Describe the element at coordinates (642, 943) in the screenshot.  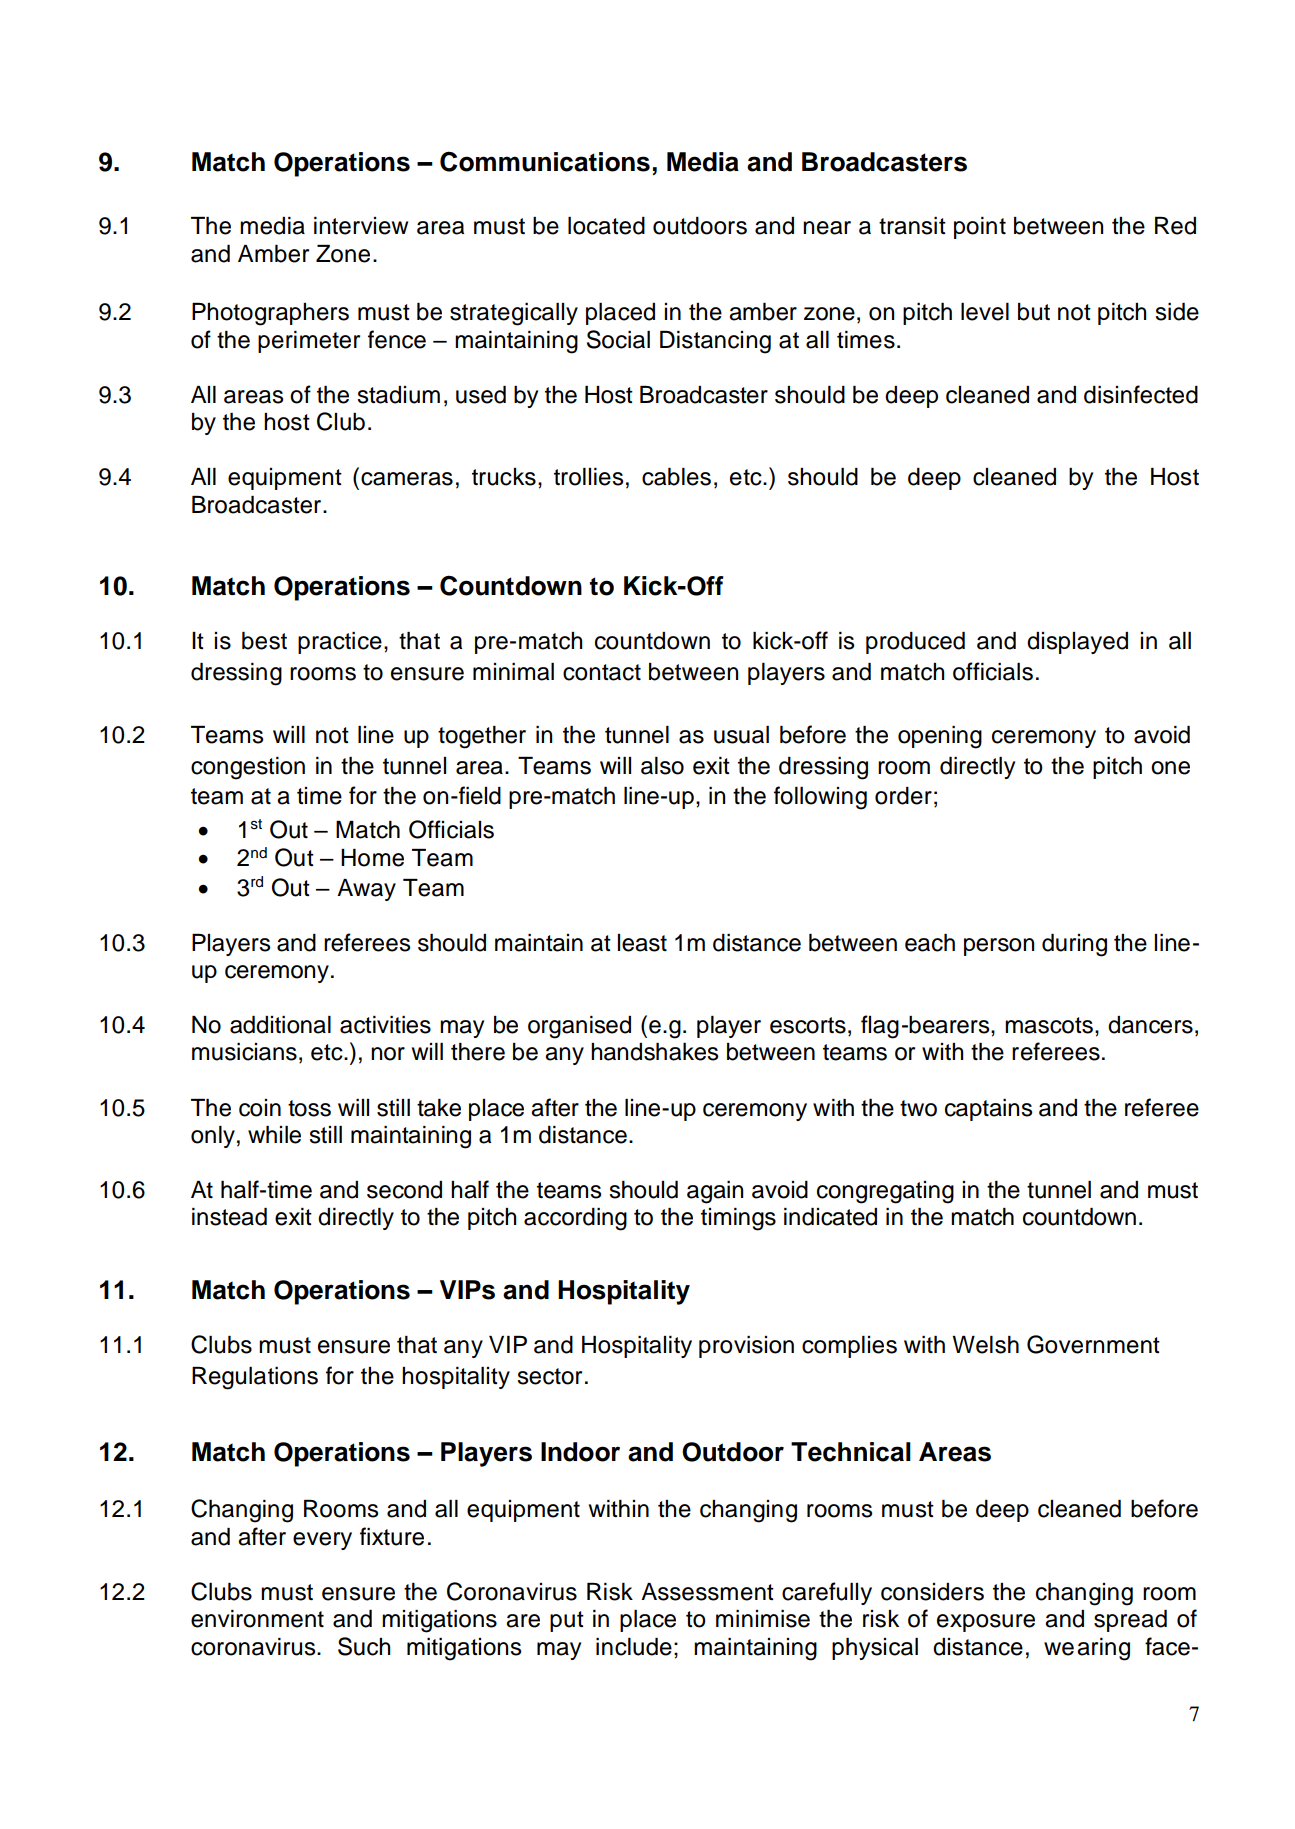
I see `least` at that location.
